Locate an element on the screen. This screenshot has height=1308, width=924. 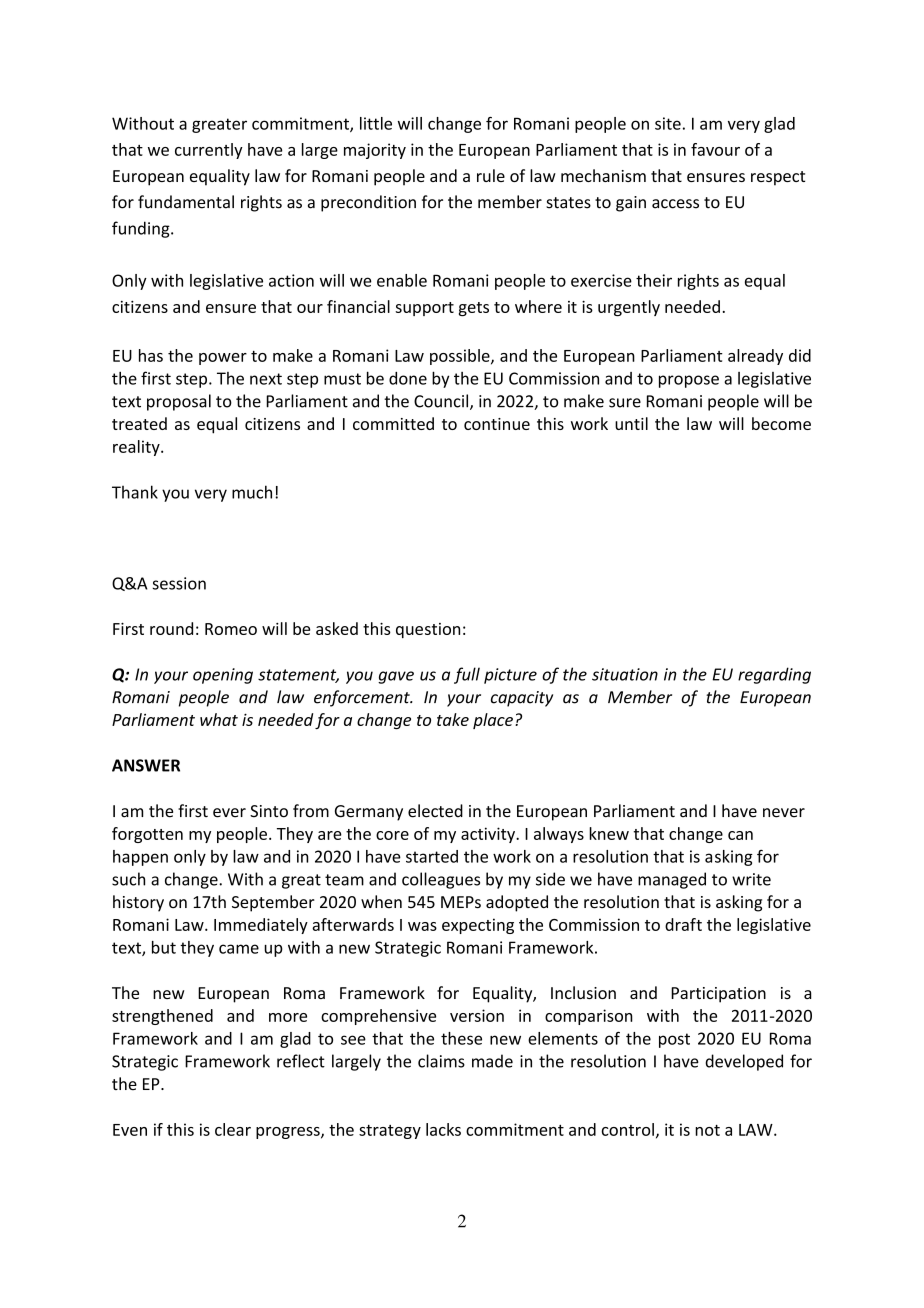
regarding is located at coordinates (774, 675).
